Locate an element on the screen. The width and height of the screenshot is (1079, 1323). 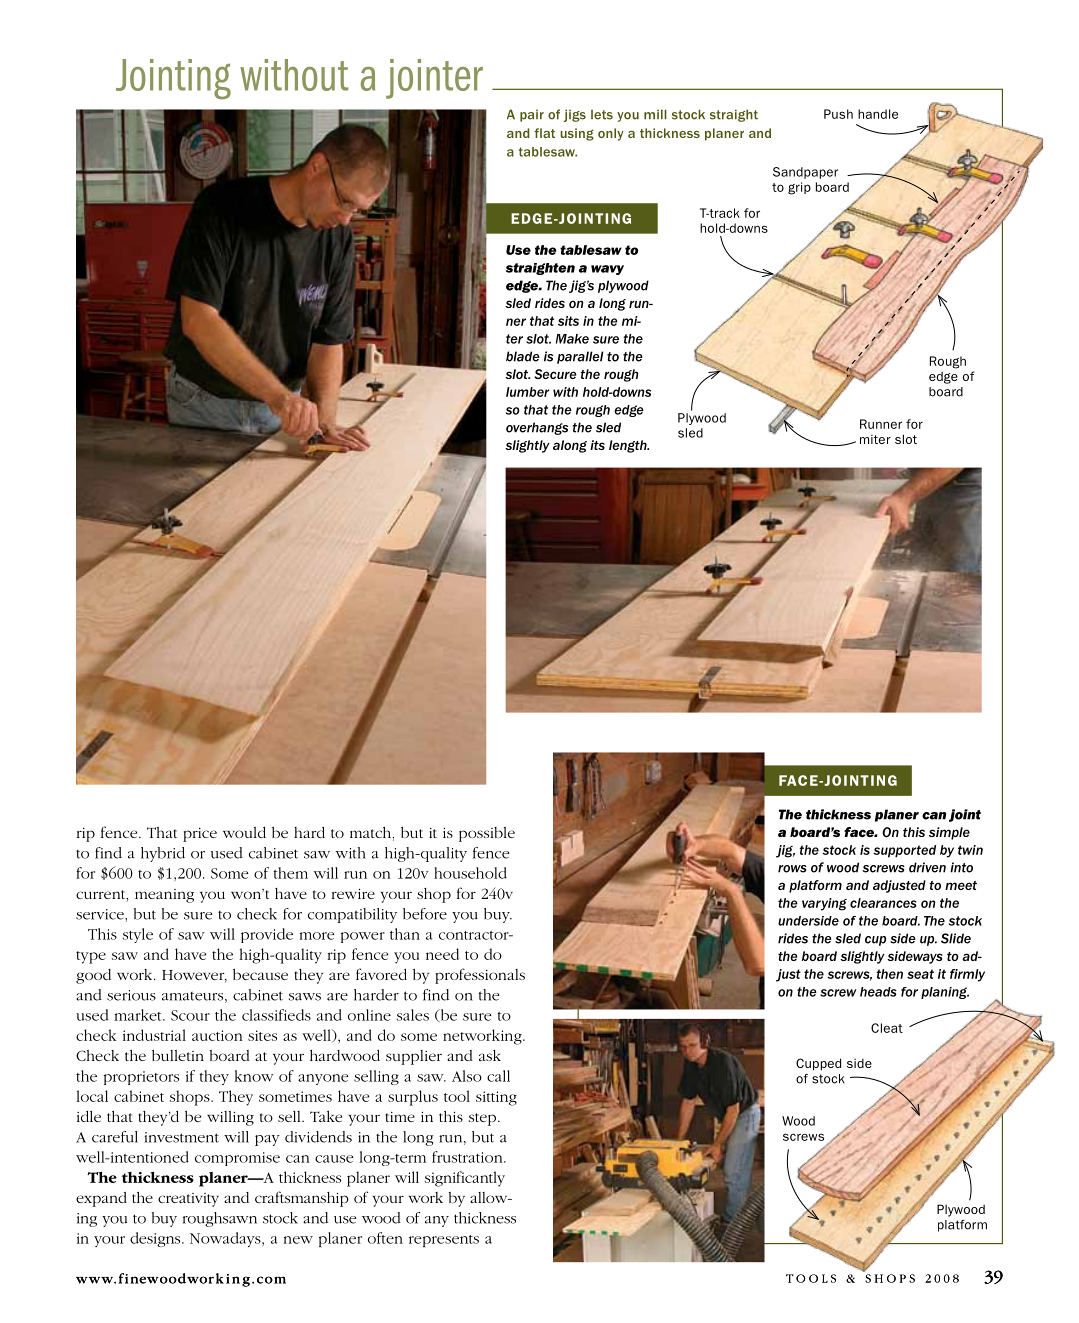
pair is located at coordinates (532, 115).
